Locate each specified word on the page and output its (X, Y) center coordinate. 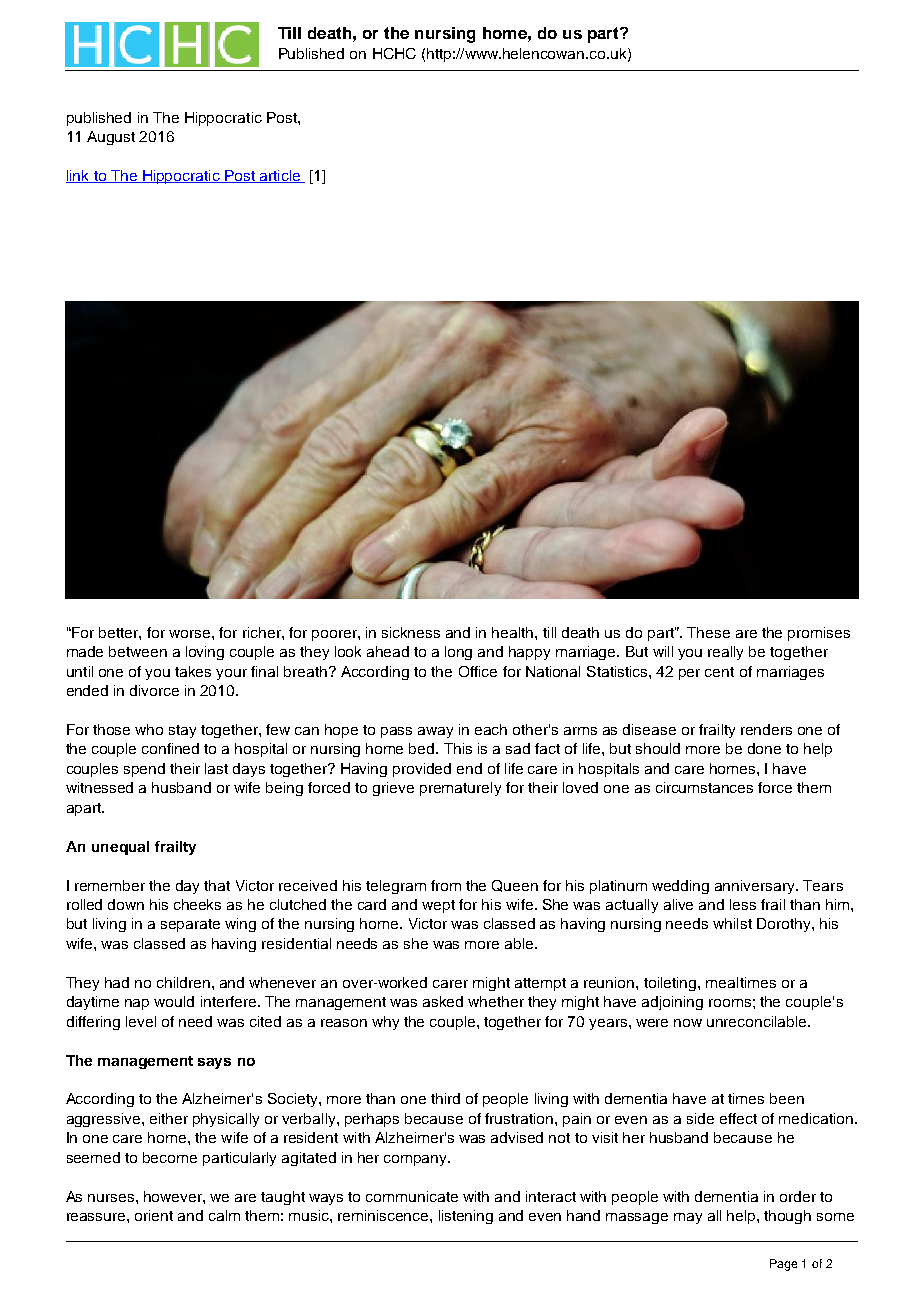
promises (819, 634)
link (79, 176)
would (174, 1001)
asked (443, 1001)
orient (154, 1215)
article (279, 176)
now (688, 1023)
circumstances (704, 787)
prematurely (460, 789)
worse (191, 634)
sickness (411, 632)
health (514, 632)
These (708, 632)
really (725, 653)
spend (144, 770)
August (111, 138)
